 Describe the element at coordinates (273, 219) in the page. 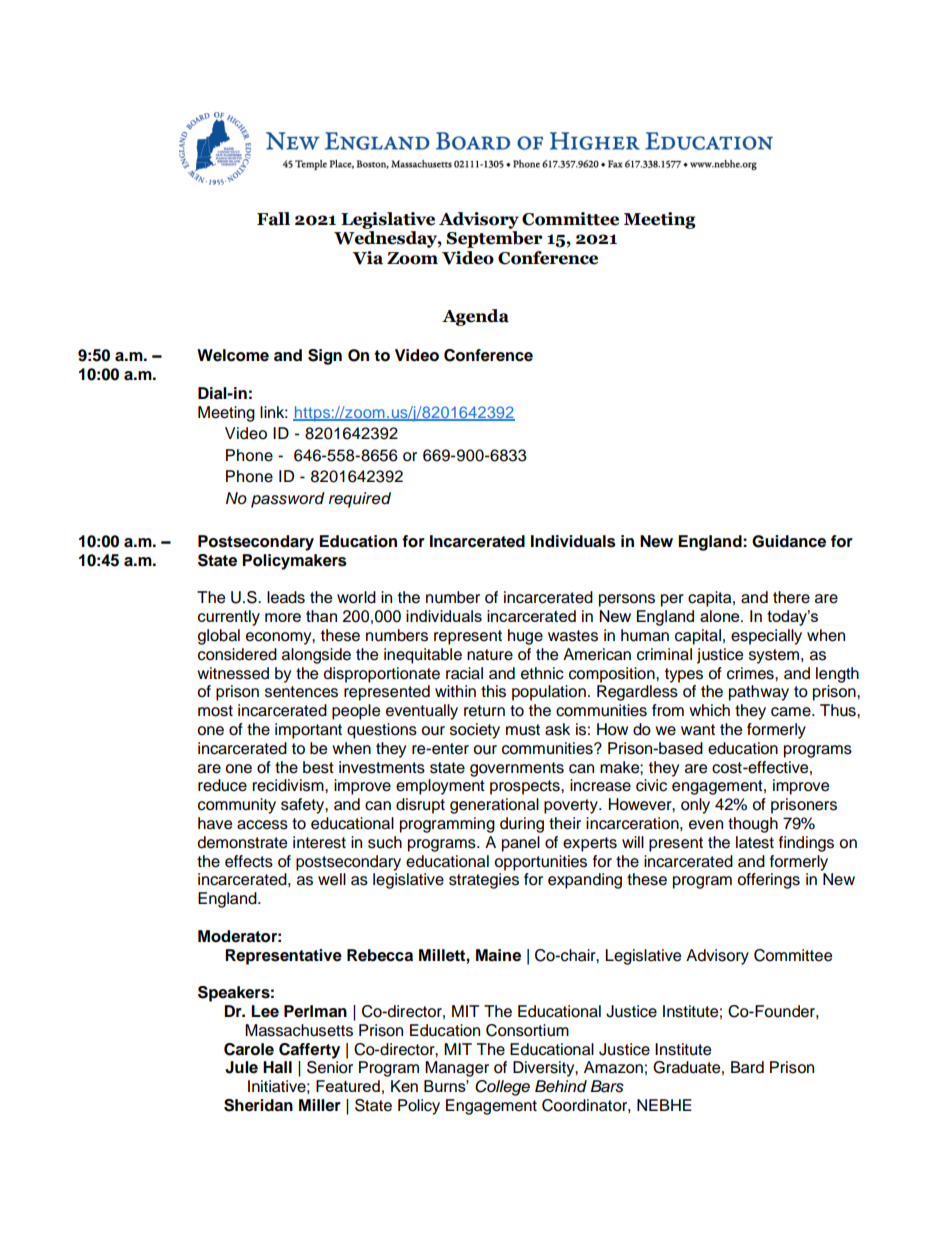

I see `Fall` at that location.
